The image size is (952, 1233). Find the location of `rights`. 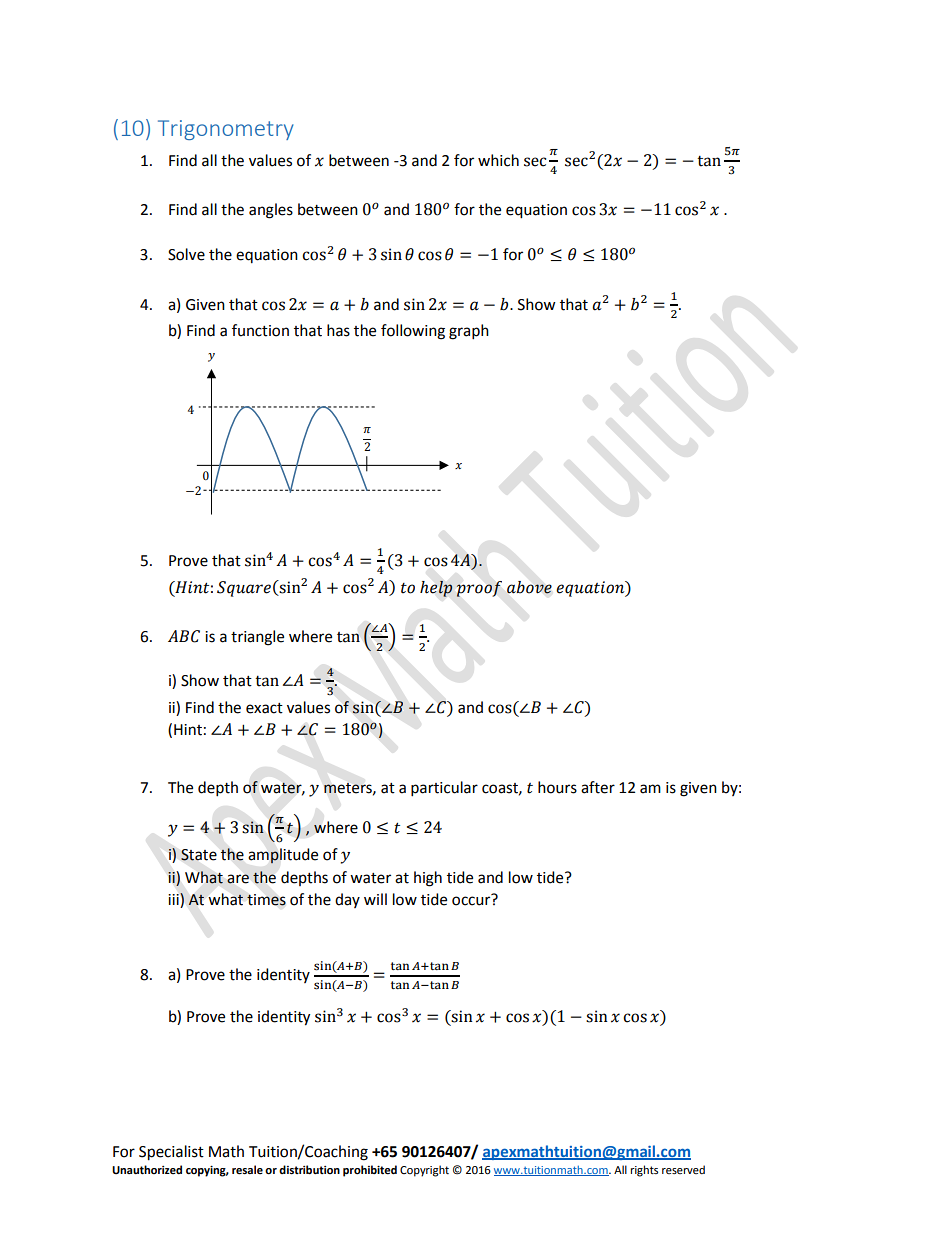

rights is located at coordinates (644, 1171).
